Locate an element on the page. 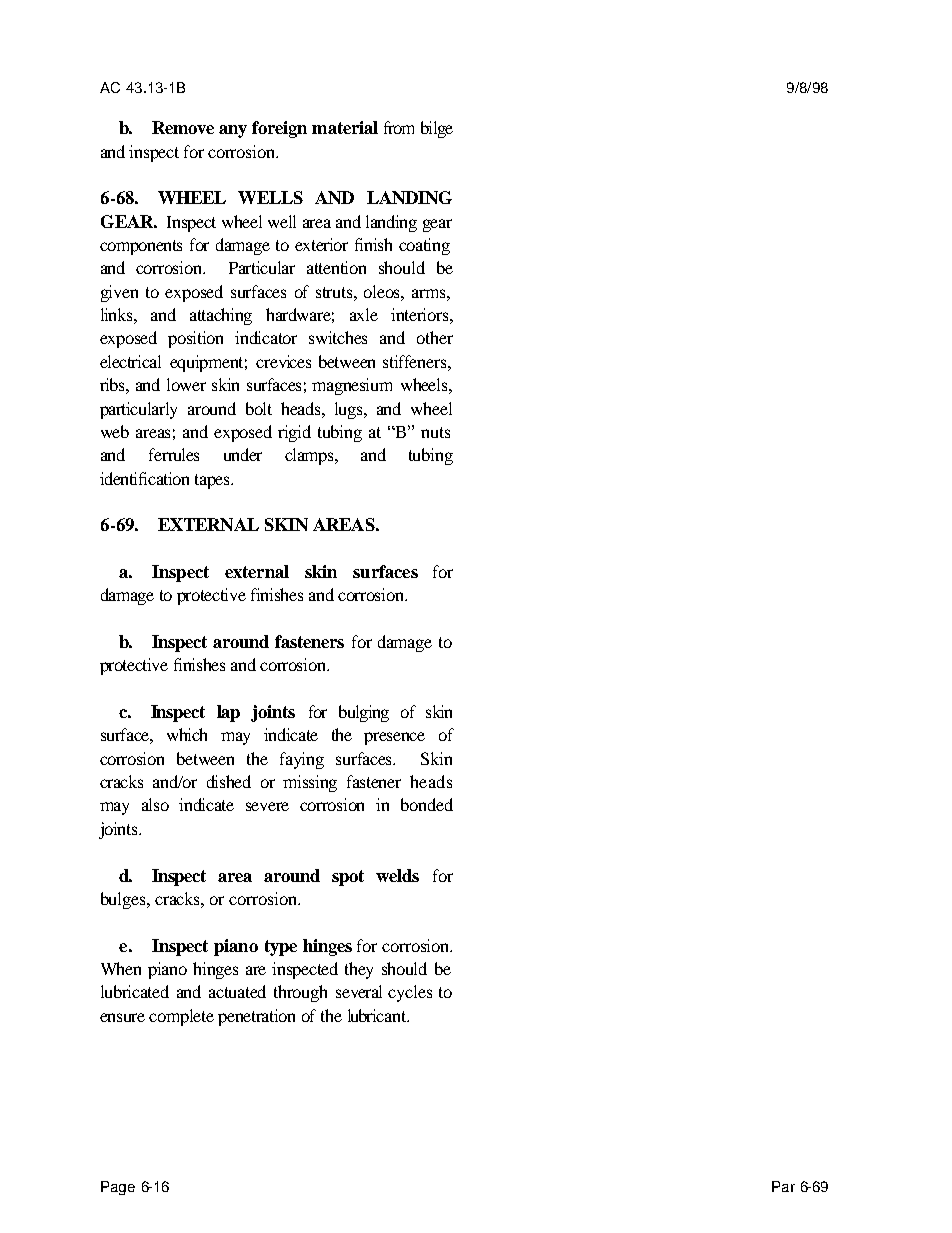 This image has width=952, height=1233. also is located at coordinates (155, 804).
